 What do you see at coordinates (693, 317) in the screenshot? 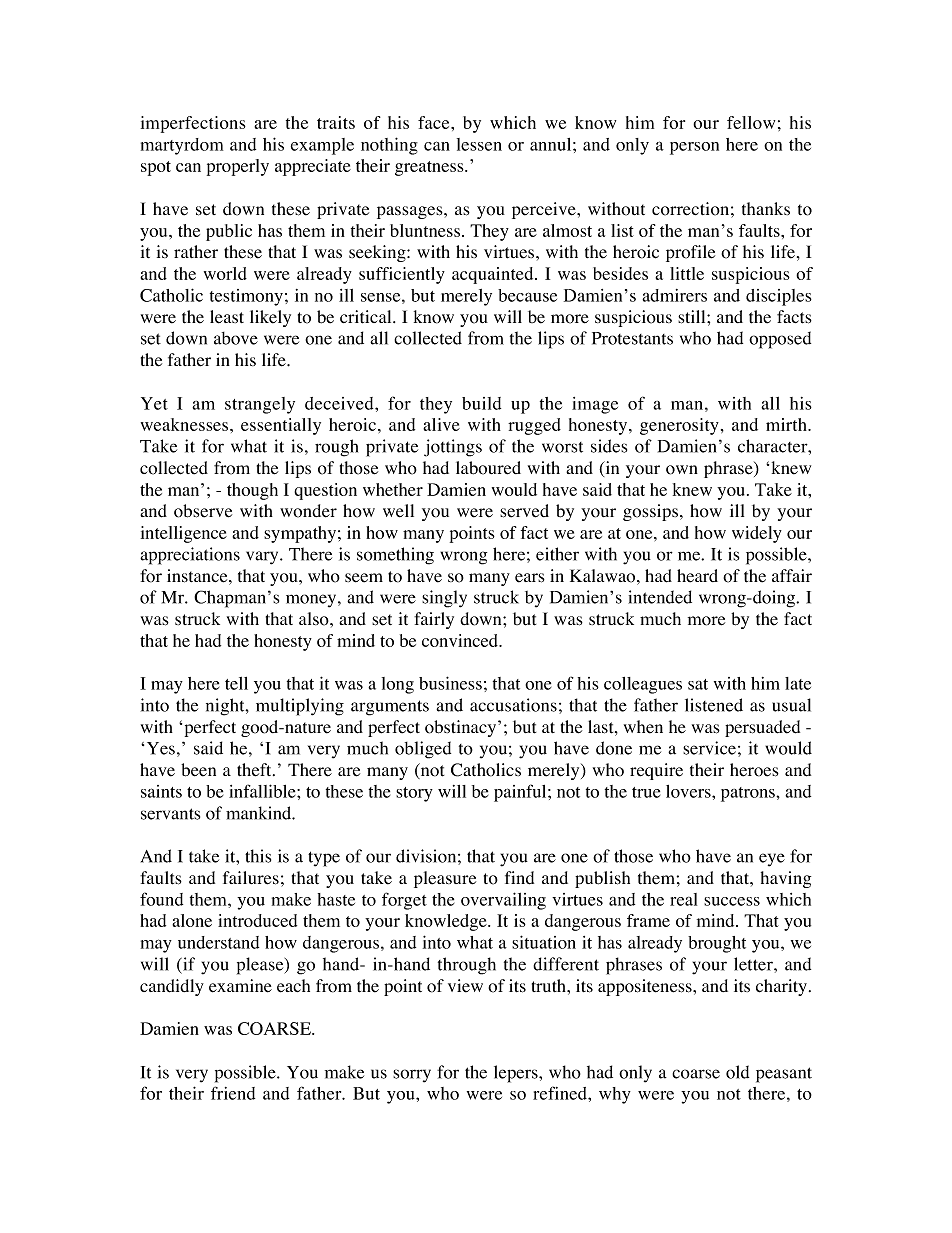
I see `still` at bounding box center [693, 317].
